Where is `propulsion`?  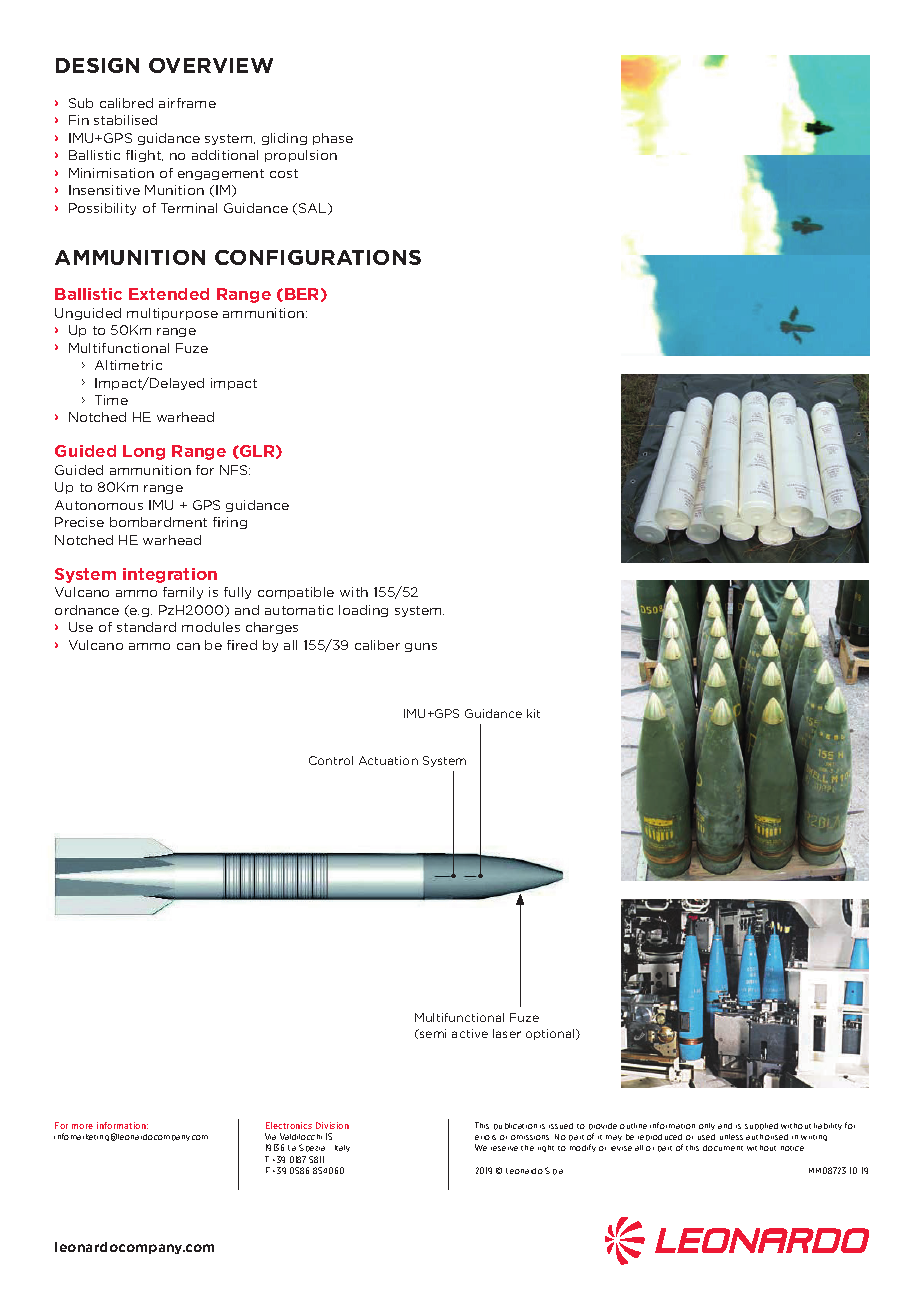 propulsion is located at coordinates (301, 156).
